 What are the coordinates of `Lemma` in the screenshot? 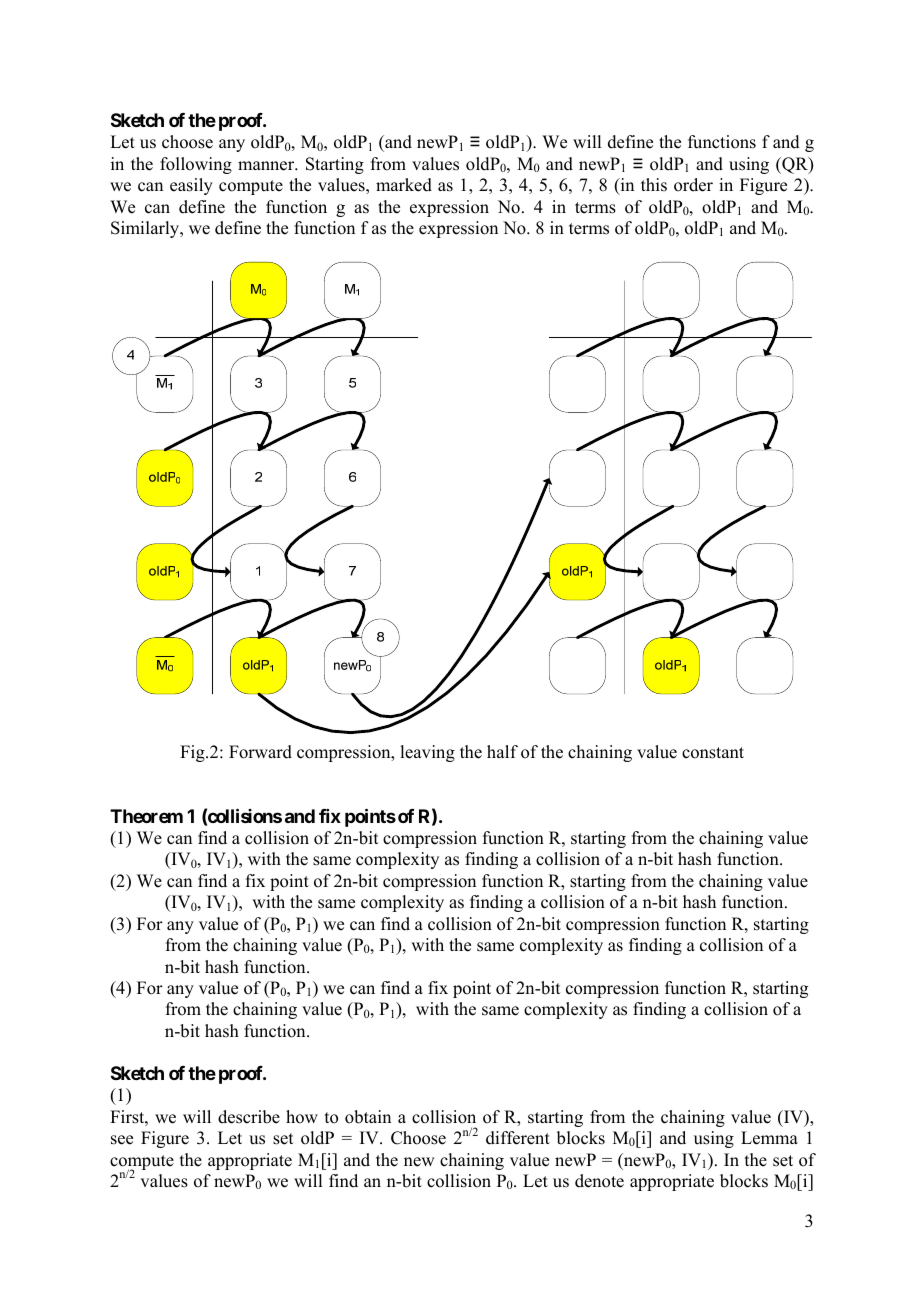 It's located at (769, 1138).
